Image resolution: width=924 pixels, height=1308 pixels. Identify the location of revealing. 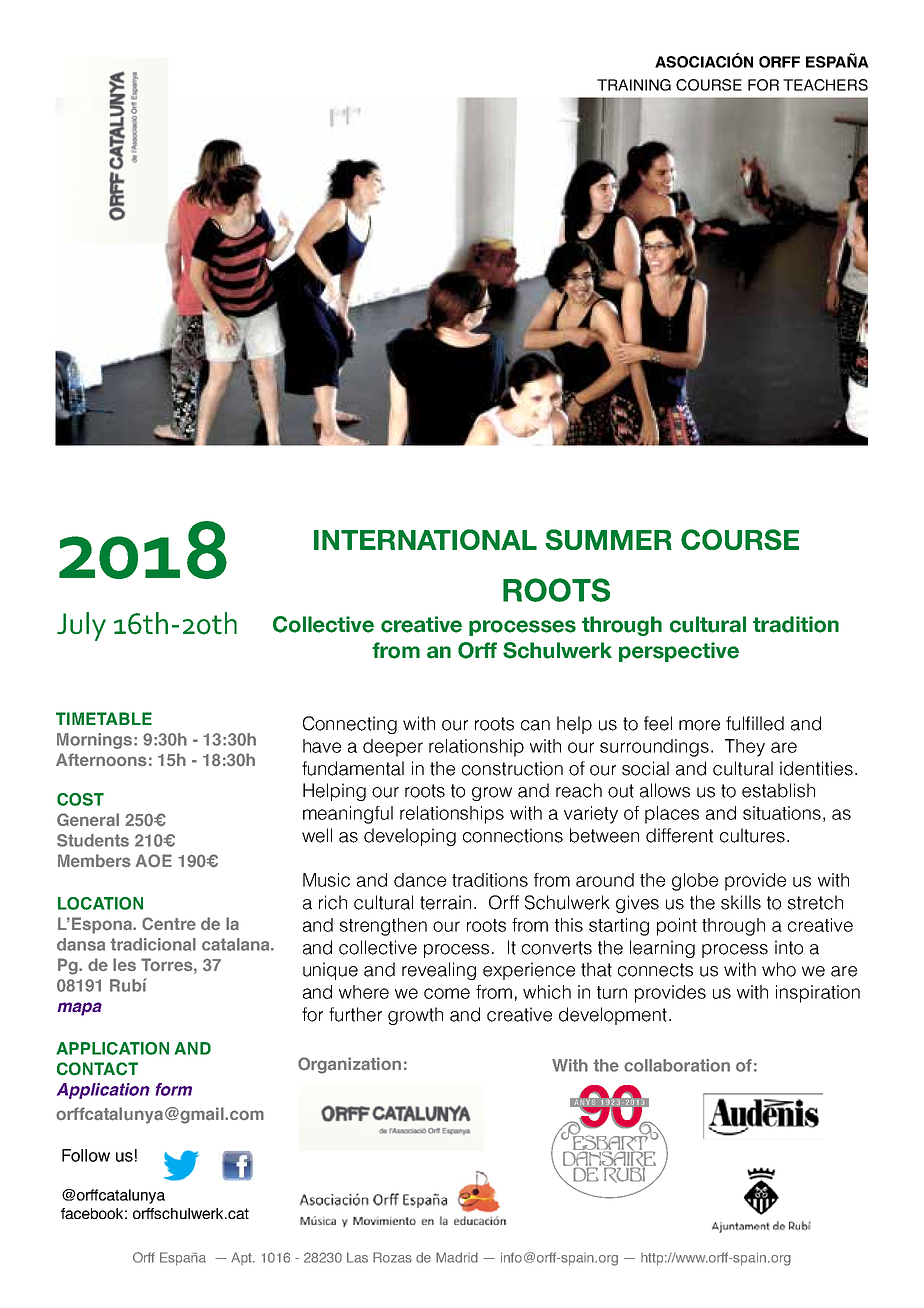
(439, 971).
